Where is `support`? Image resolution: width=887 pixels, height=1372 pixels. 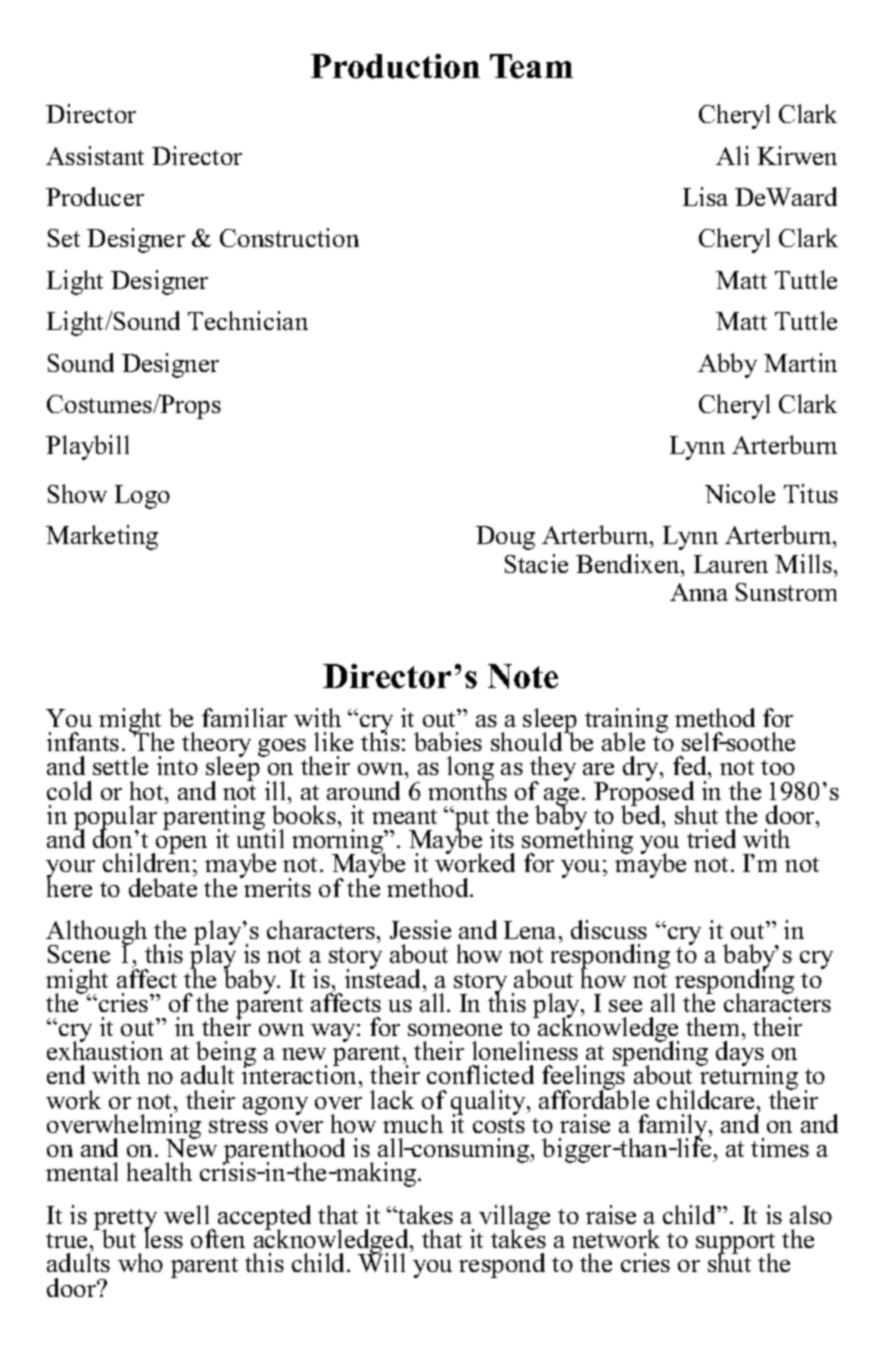 support is located at coordinates (735, 1245).
